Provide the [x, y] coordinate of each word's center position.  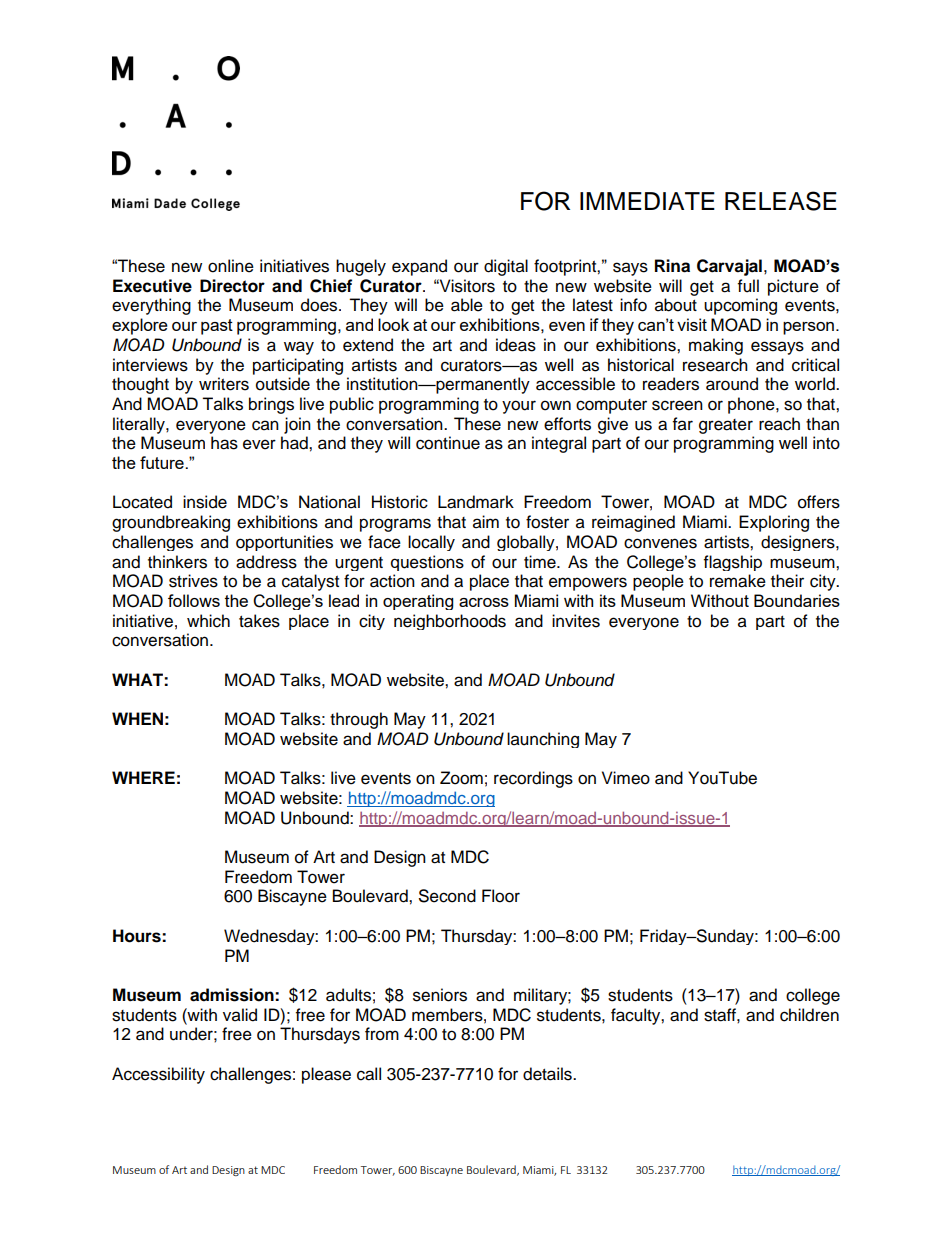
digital [506, 267]
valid [240, 1015]
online [231, 266]
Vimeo [626, 778]
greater [726, 426]
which [208, 621]
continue [448, 443]
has [224, 443]
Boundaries [797, 600]
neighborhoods [450, 622]
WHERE [143, 777]
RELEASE [781, 201]
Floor [501, 896]
